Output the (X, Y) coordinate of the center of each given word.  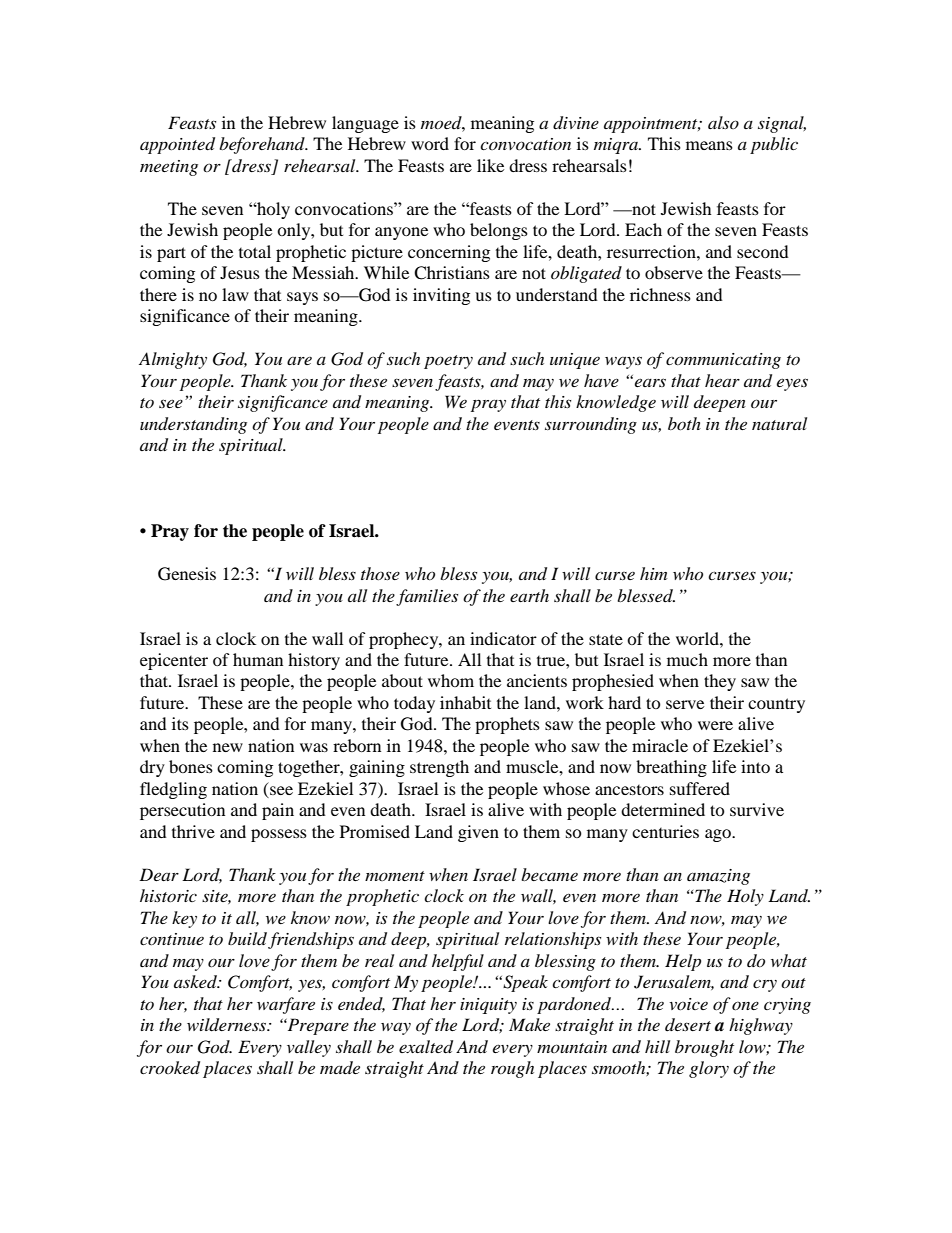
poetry (448, 362)
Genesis (187, 574)
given (478, 833)
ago (719, 835)
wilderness (228, 1025)
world (698, 638)
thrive (193, 831)
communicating (723, 361)
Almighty (173, 360)
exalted (426, 1047)
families (427, 597)
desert (688, 1024)
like (490, 165)
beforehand (263, 145)
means (709, 145)
